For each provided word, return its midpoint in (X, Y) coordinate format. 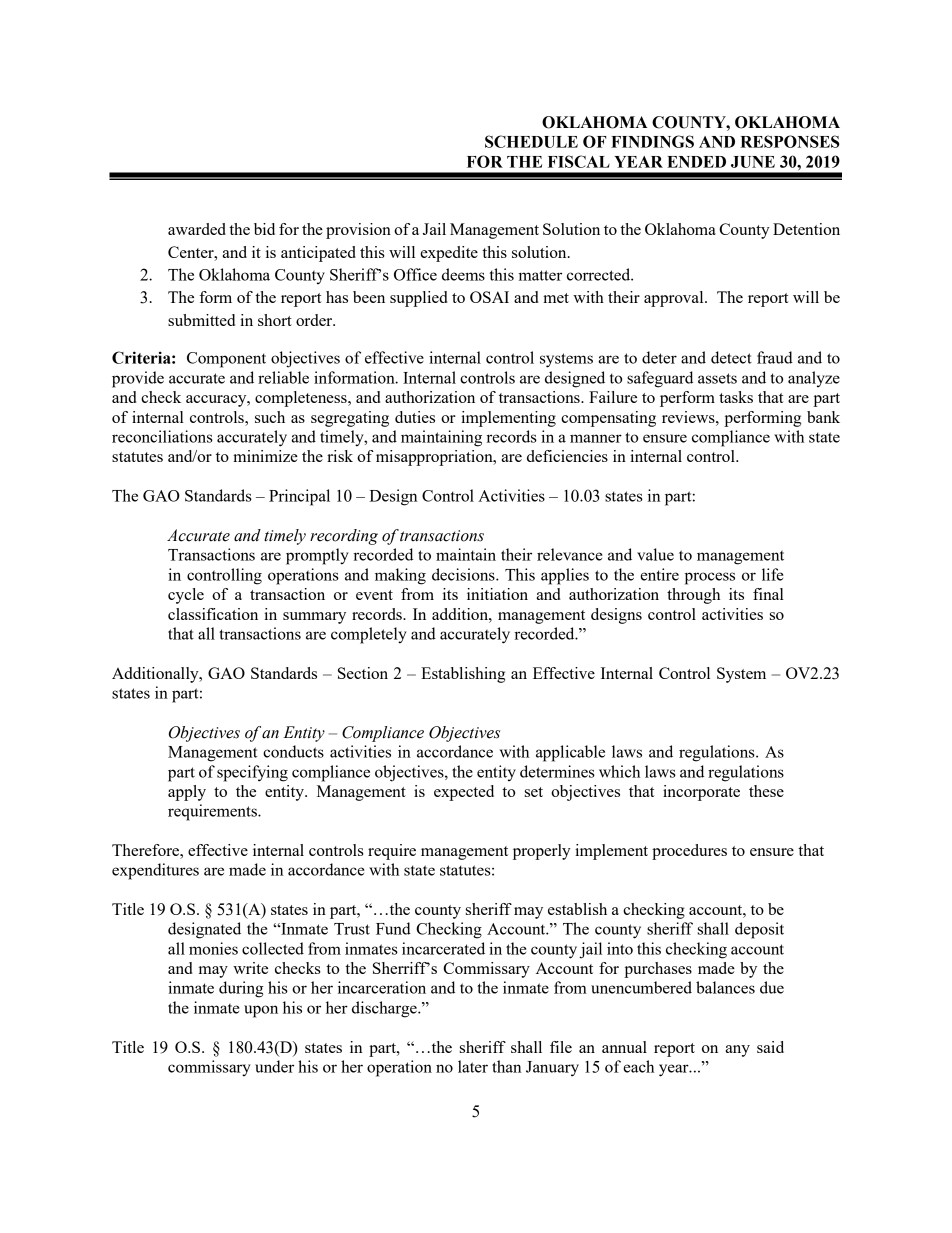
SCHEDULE (531, 141)
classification (213, 614)
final (768, 594)
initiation (497, 594)
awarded (197, 229)
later (473, 1066)
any (737, 1051)
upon (261, 1011)
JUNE (753, 162)
